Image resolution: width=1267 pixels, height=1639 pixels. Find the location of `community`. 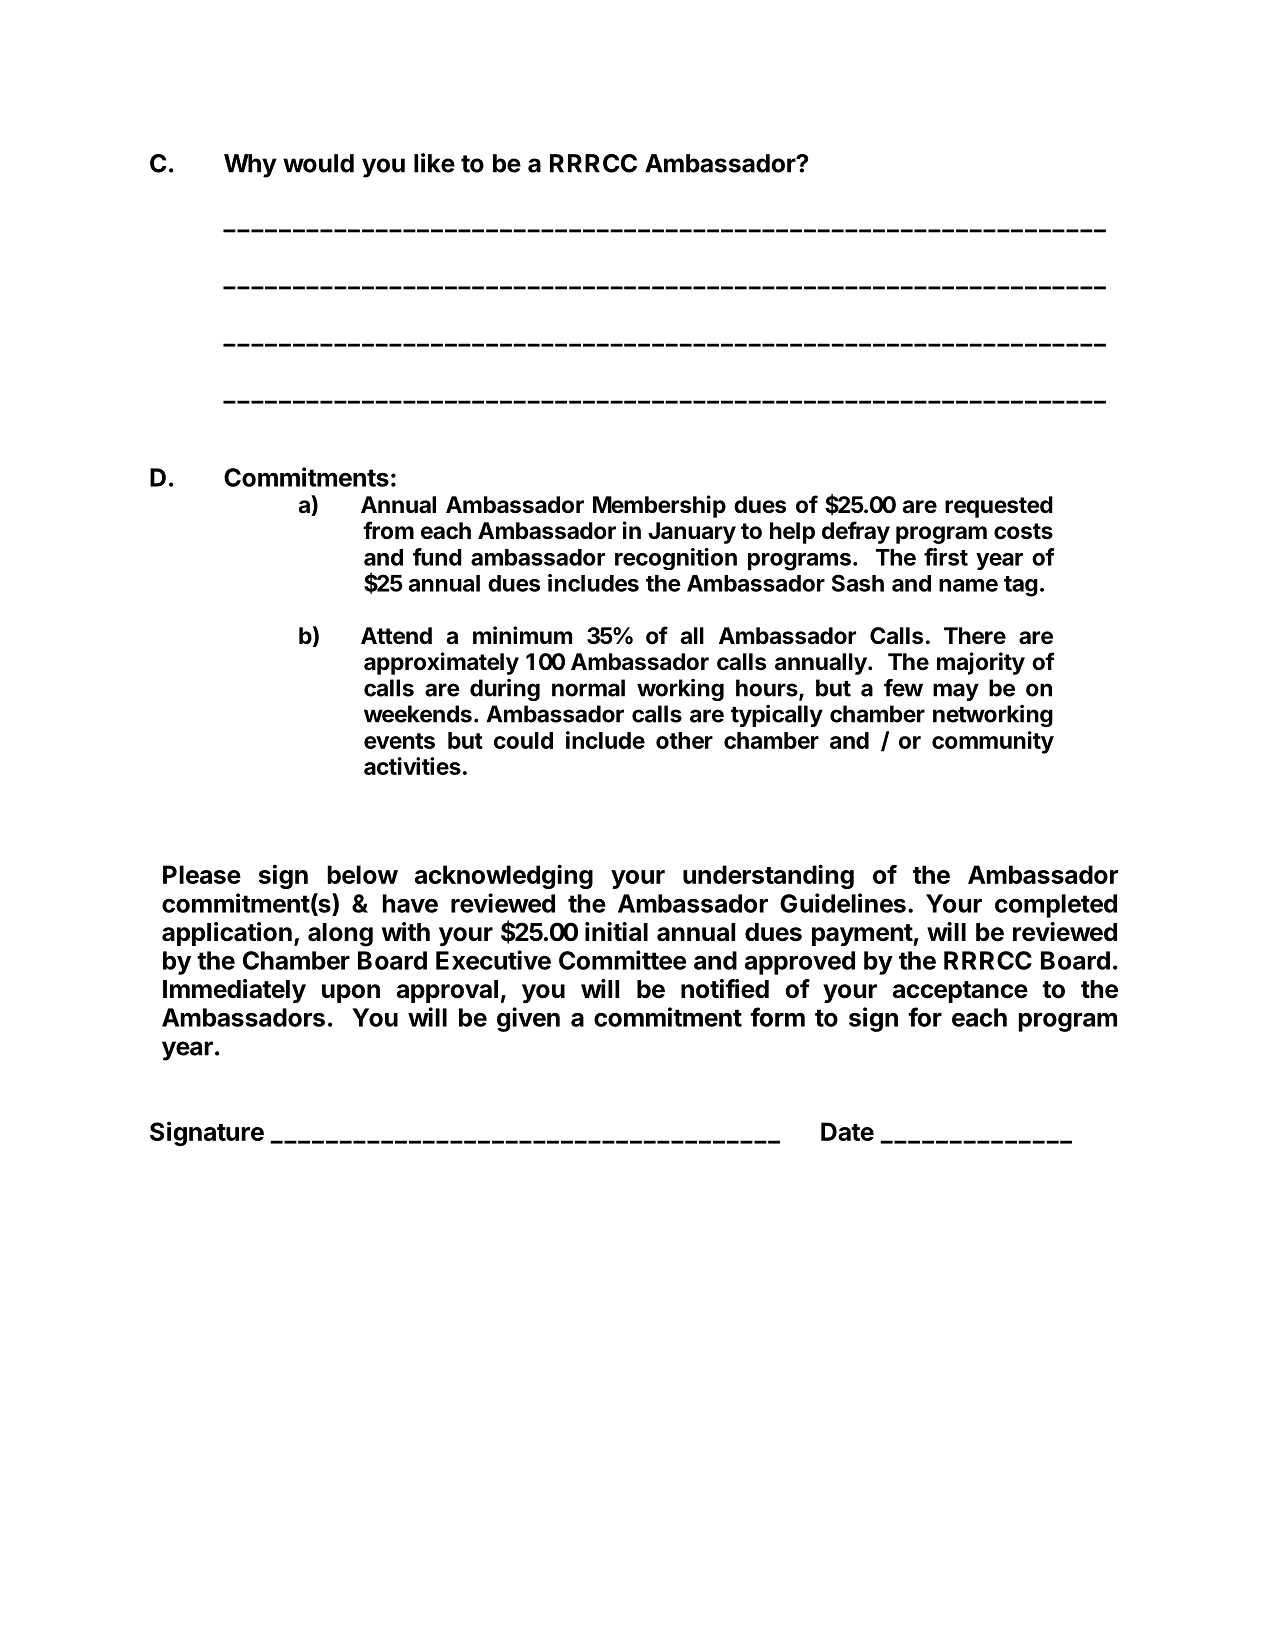

community is located at coordinates (993, 742).
